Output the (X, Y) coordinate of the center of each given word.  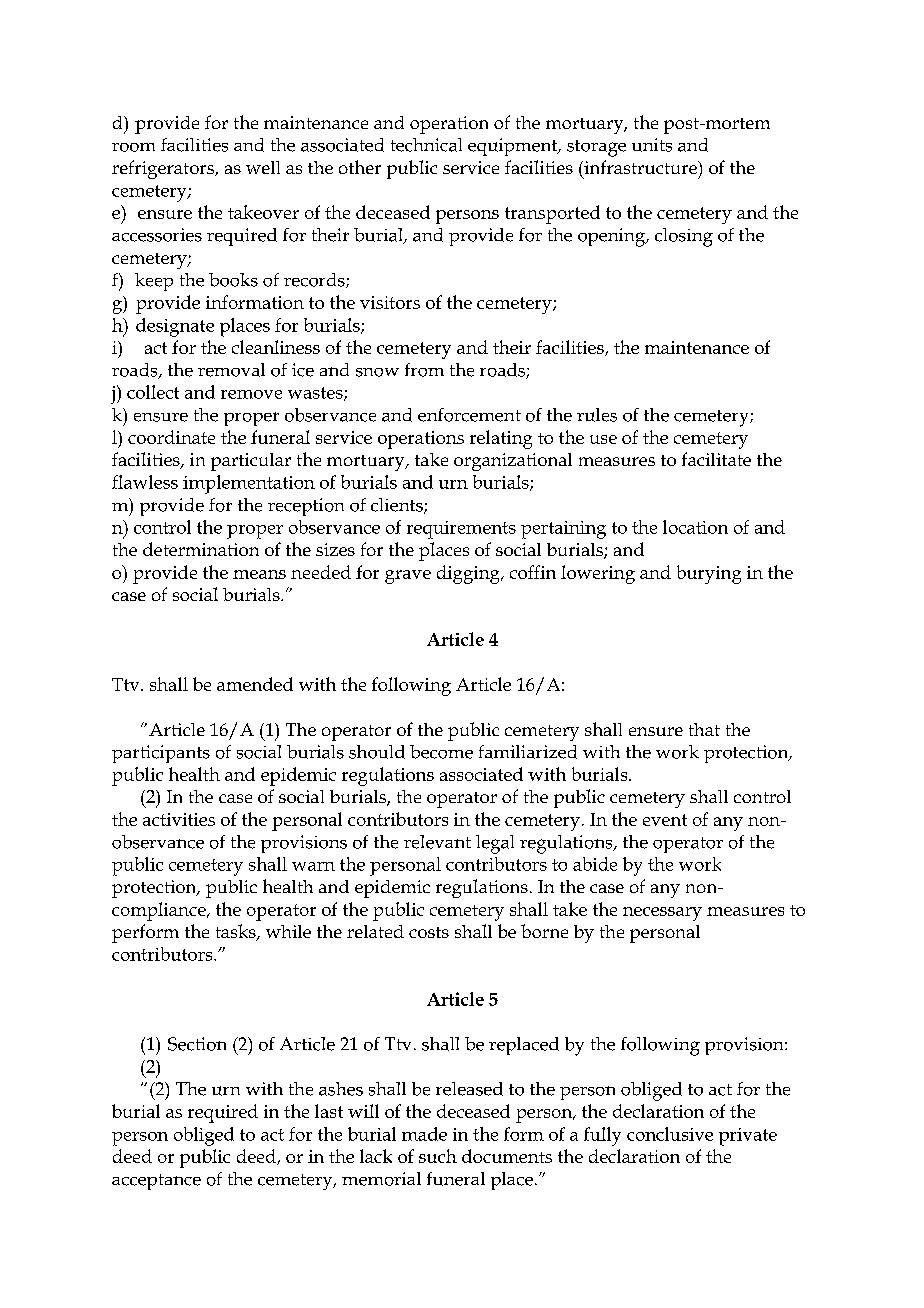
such (438, 1156)
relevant (437, 842)
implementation (249, 484)
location (695, 527)
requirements (461, 530)
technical (426, 145)
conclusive (670, 1134)
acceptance (156, 1182)
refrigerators (164, 169)
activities (179, 819)
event (665, 820)
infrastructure (640, 167)
